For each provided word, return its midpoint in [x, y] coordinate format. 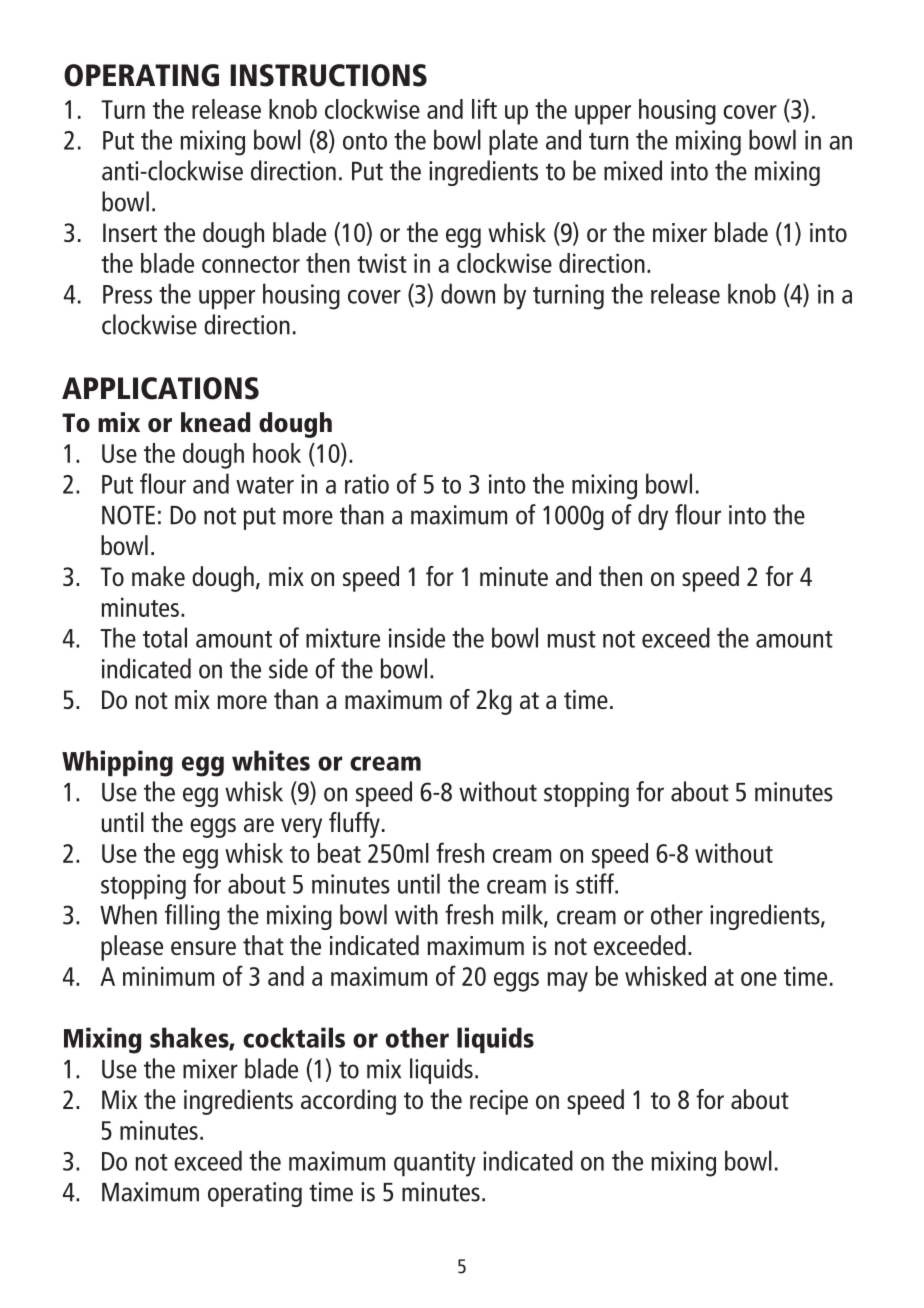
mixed [633, 170]
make [158, 576]
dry [653, 517]
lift [484, 108]
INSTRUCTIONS [328, 75]
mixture [343, 638]
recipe [499, 1102]
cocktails [294, 1037]
